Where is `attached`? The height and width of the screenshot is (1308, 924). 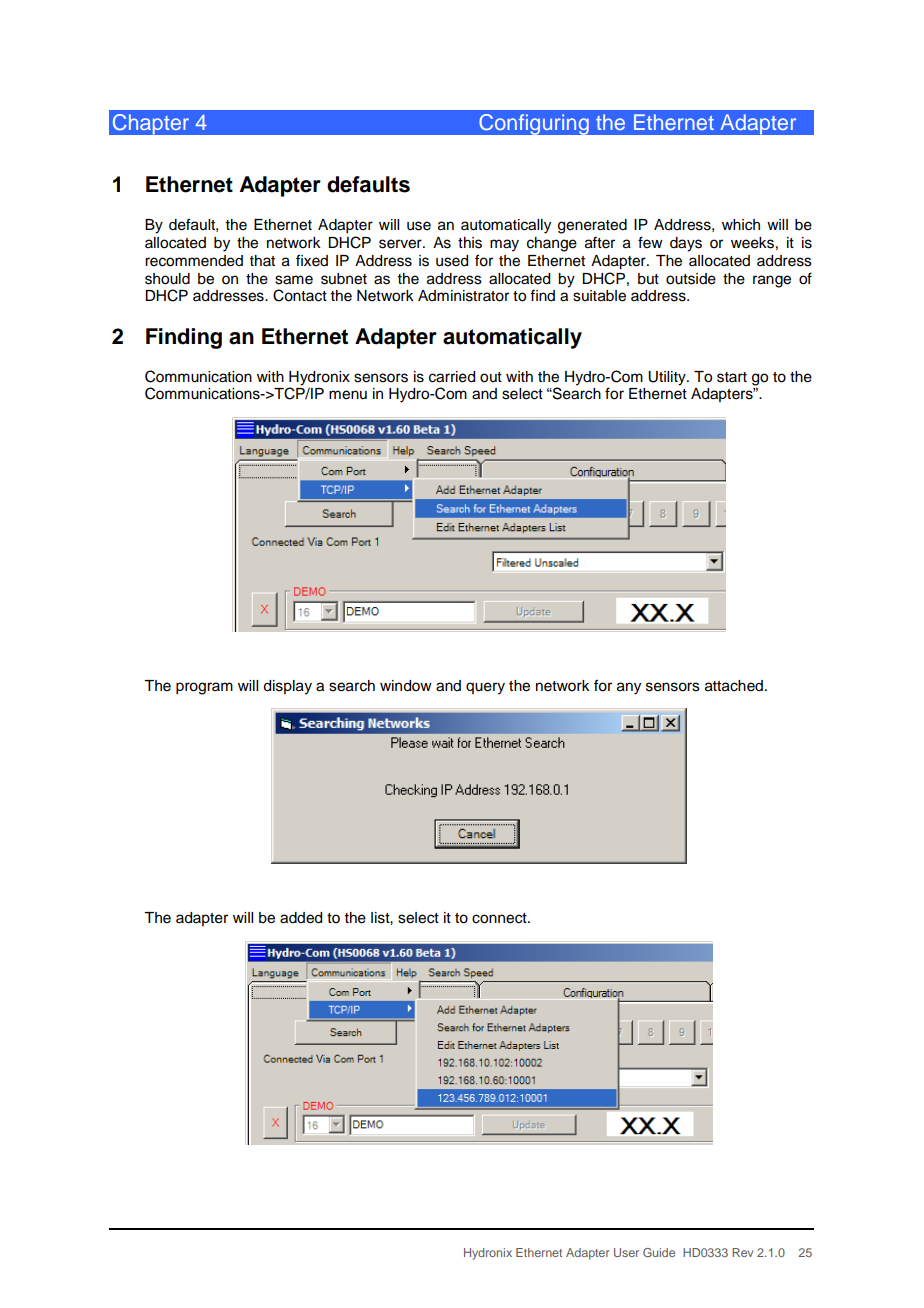 attached is located at coordinates (734, 686).
